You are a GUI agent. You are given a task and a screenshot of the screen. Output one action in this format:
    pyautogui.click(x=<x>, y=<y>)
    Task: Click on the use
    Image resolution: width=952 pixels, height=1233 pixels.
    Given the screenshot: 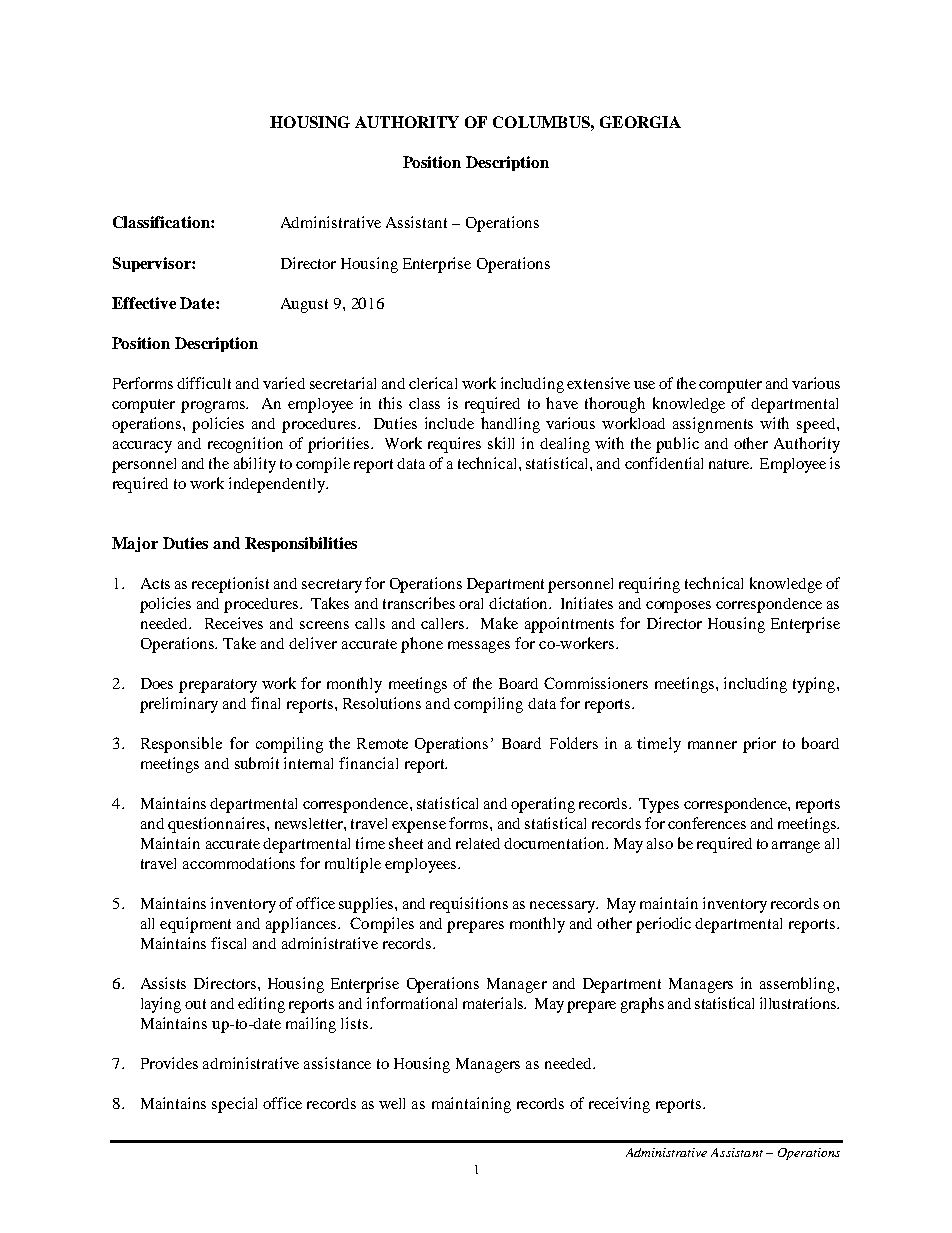 What is the action you would take?
    pyautogui.click(x=644, y=385)
